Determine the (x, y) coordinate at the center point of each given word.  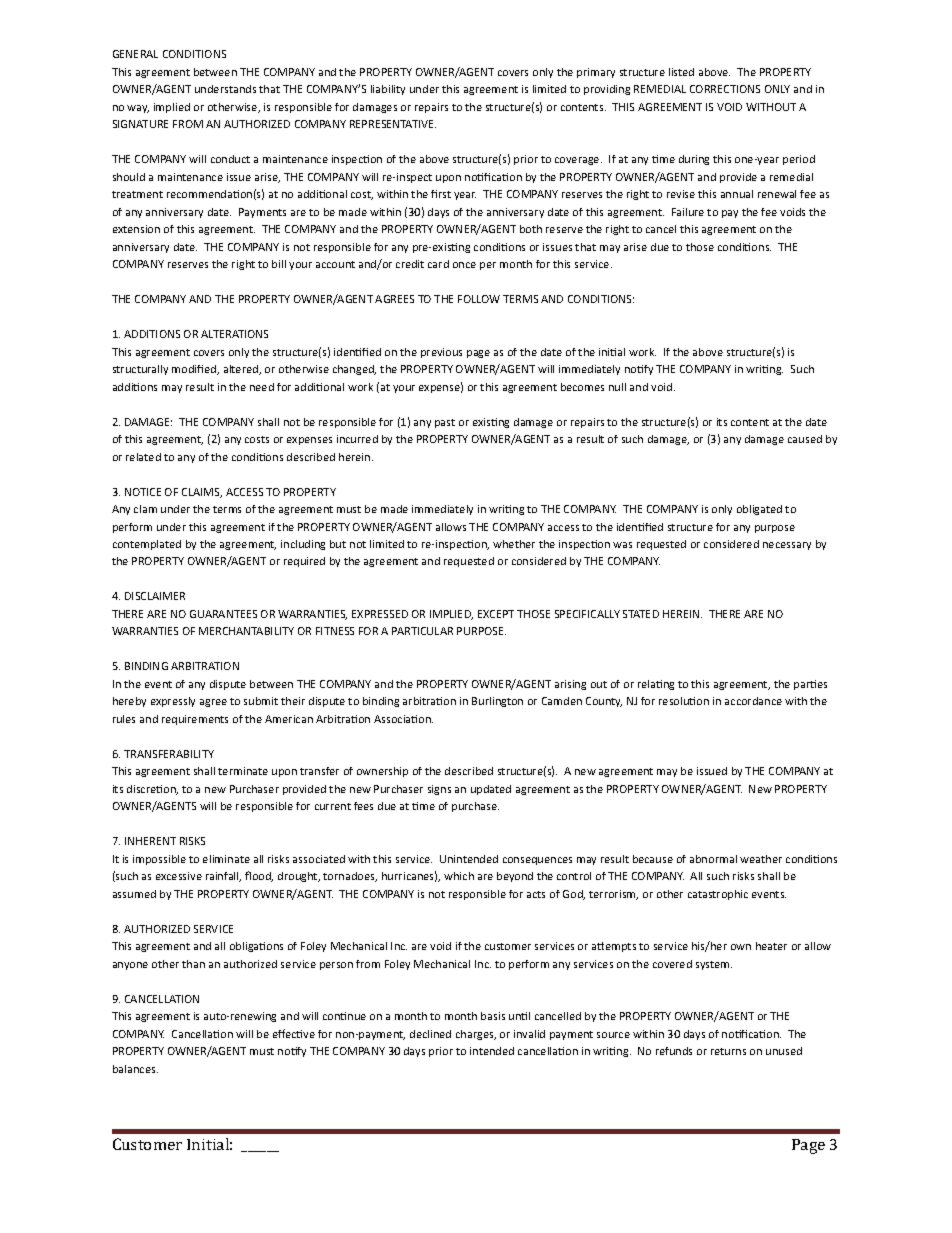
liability (388, 90)
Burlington (497, 702)
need (262, 387)
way (138, 109)
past (445, 423)
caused (805, 439)
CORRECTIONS (725, 89)
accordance (753, 701)
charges (476, 1035)
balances (135, 1069)
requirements (195, 720)
